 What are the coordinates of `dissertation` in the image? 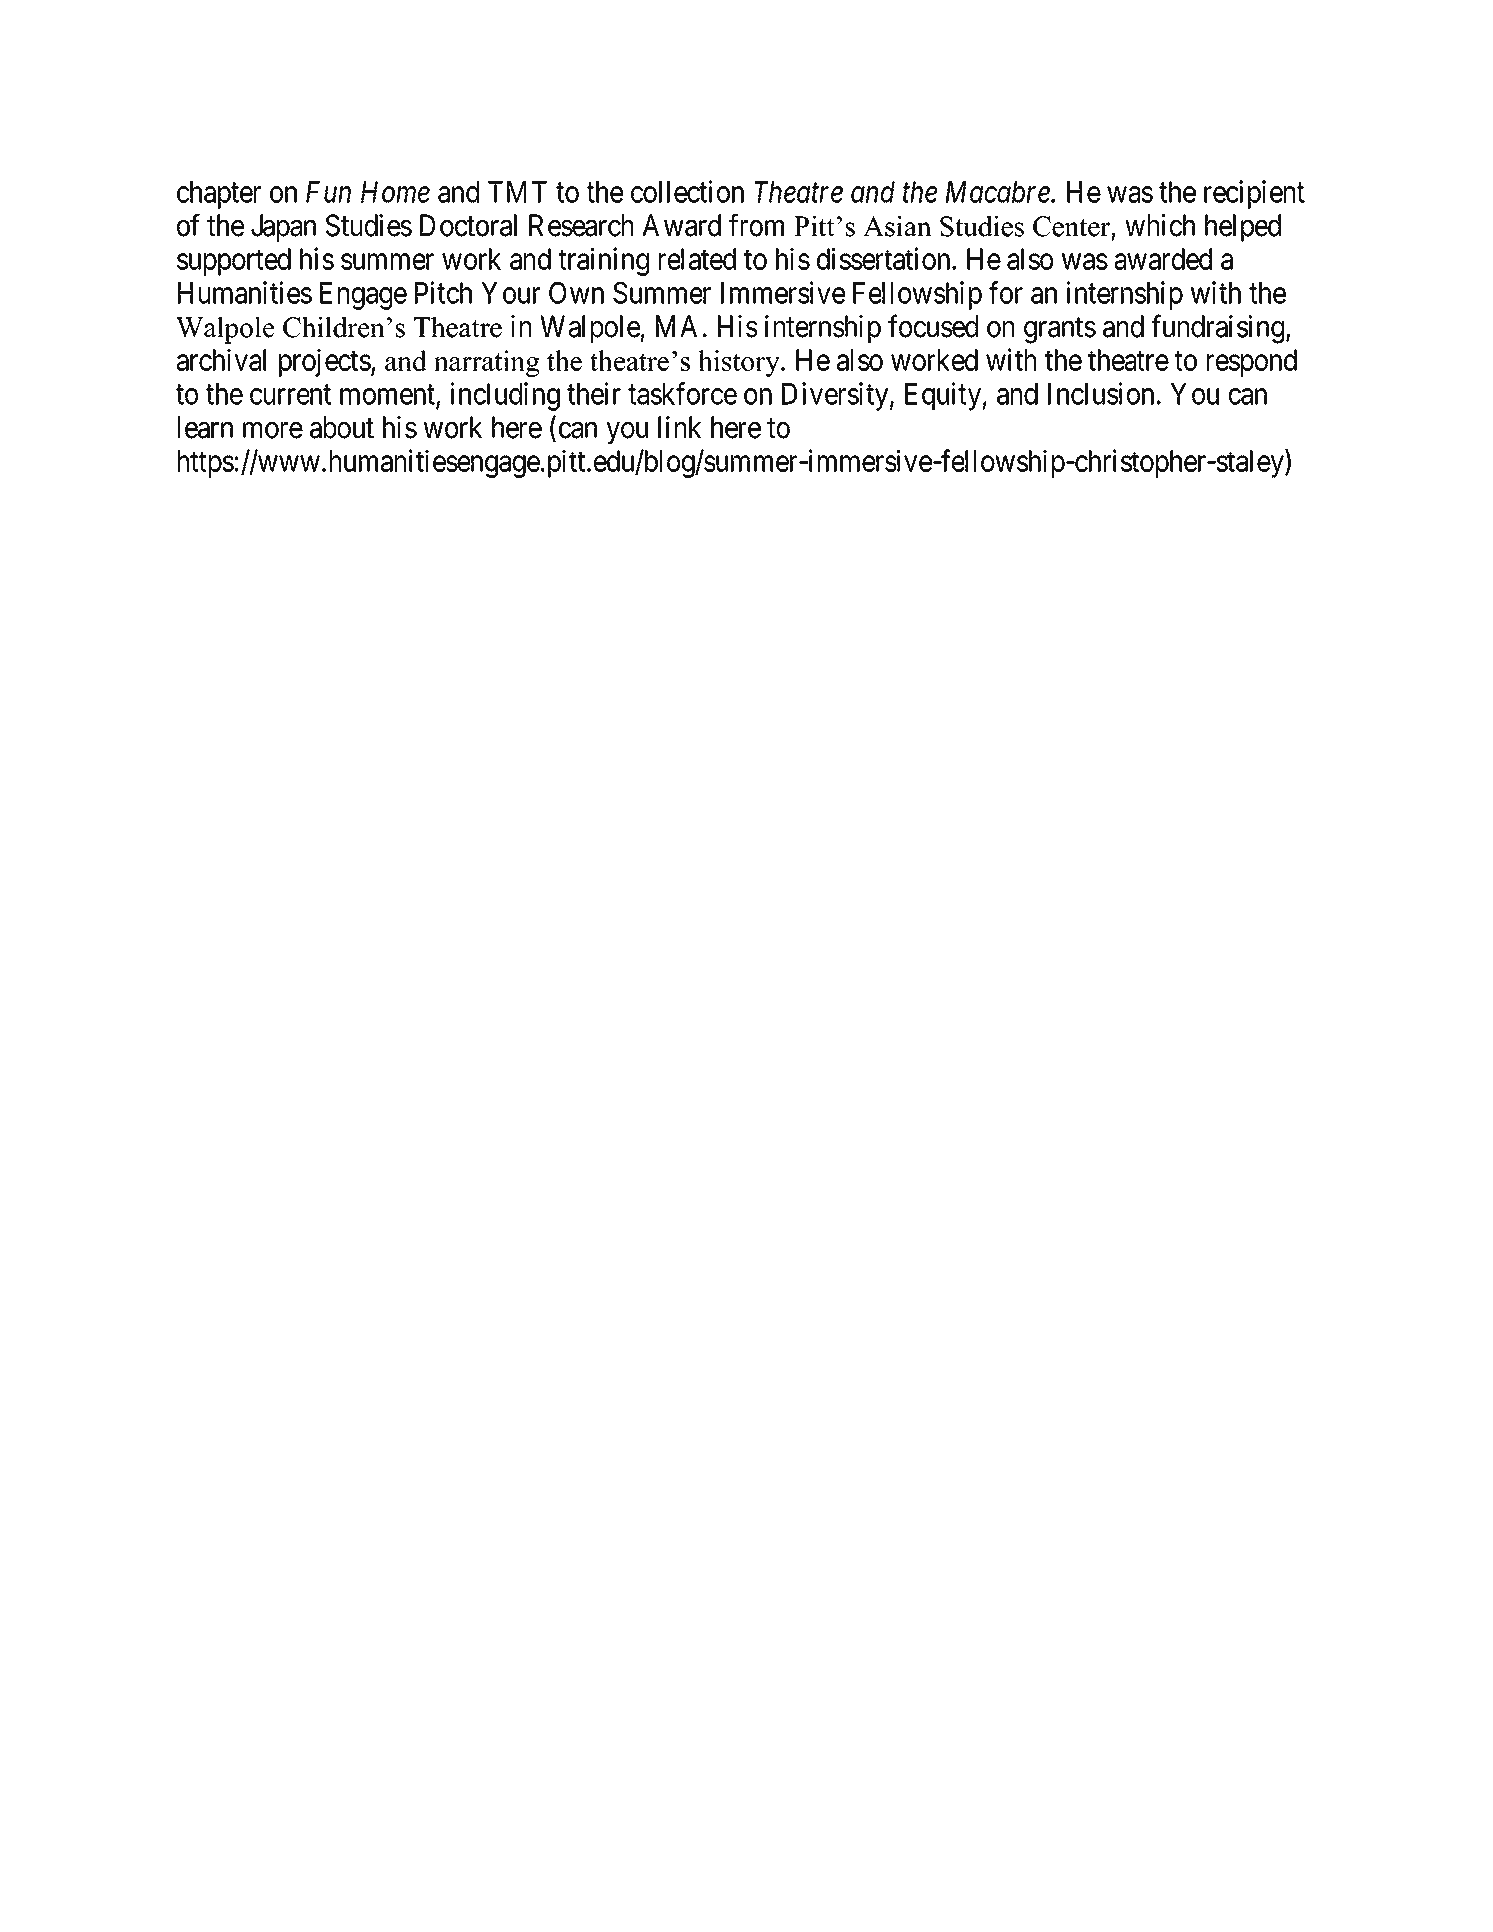 It's located at (885, 258).
